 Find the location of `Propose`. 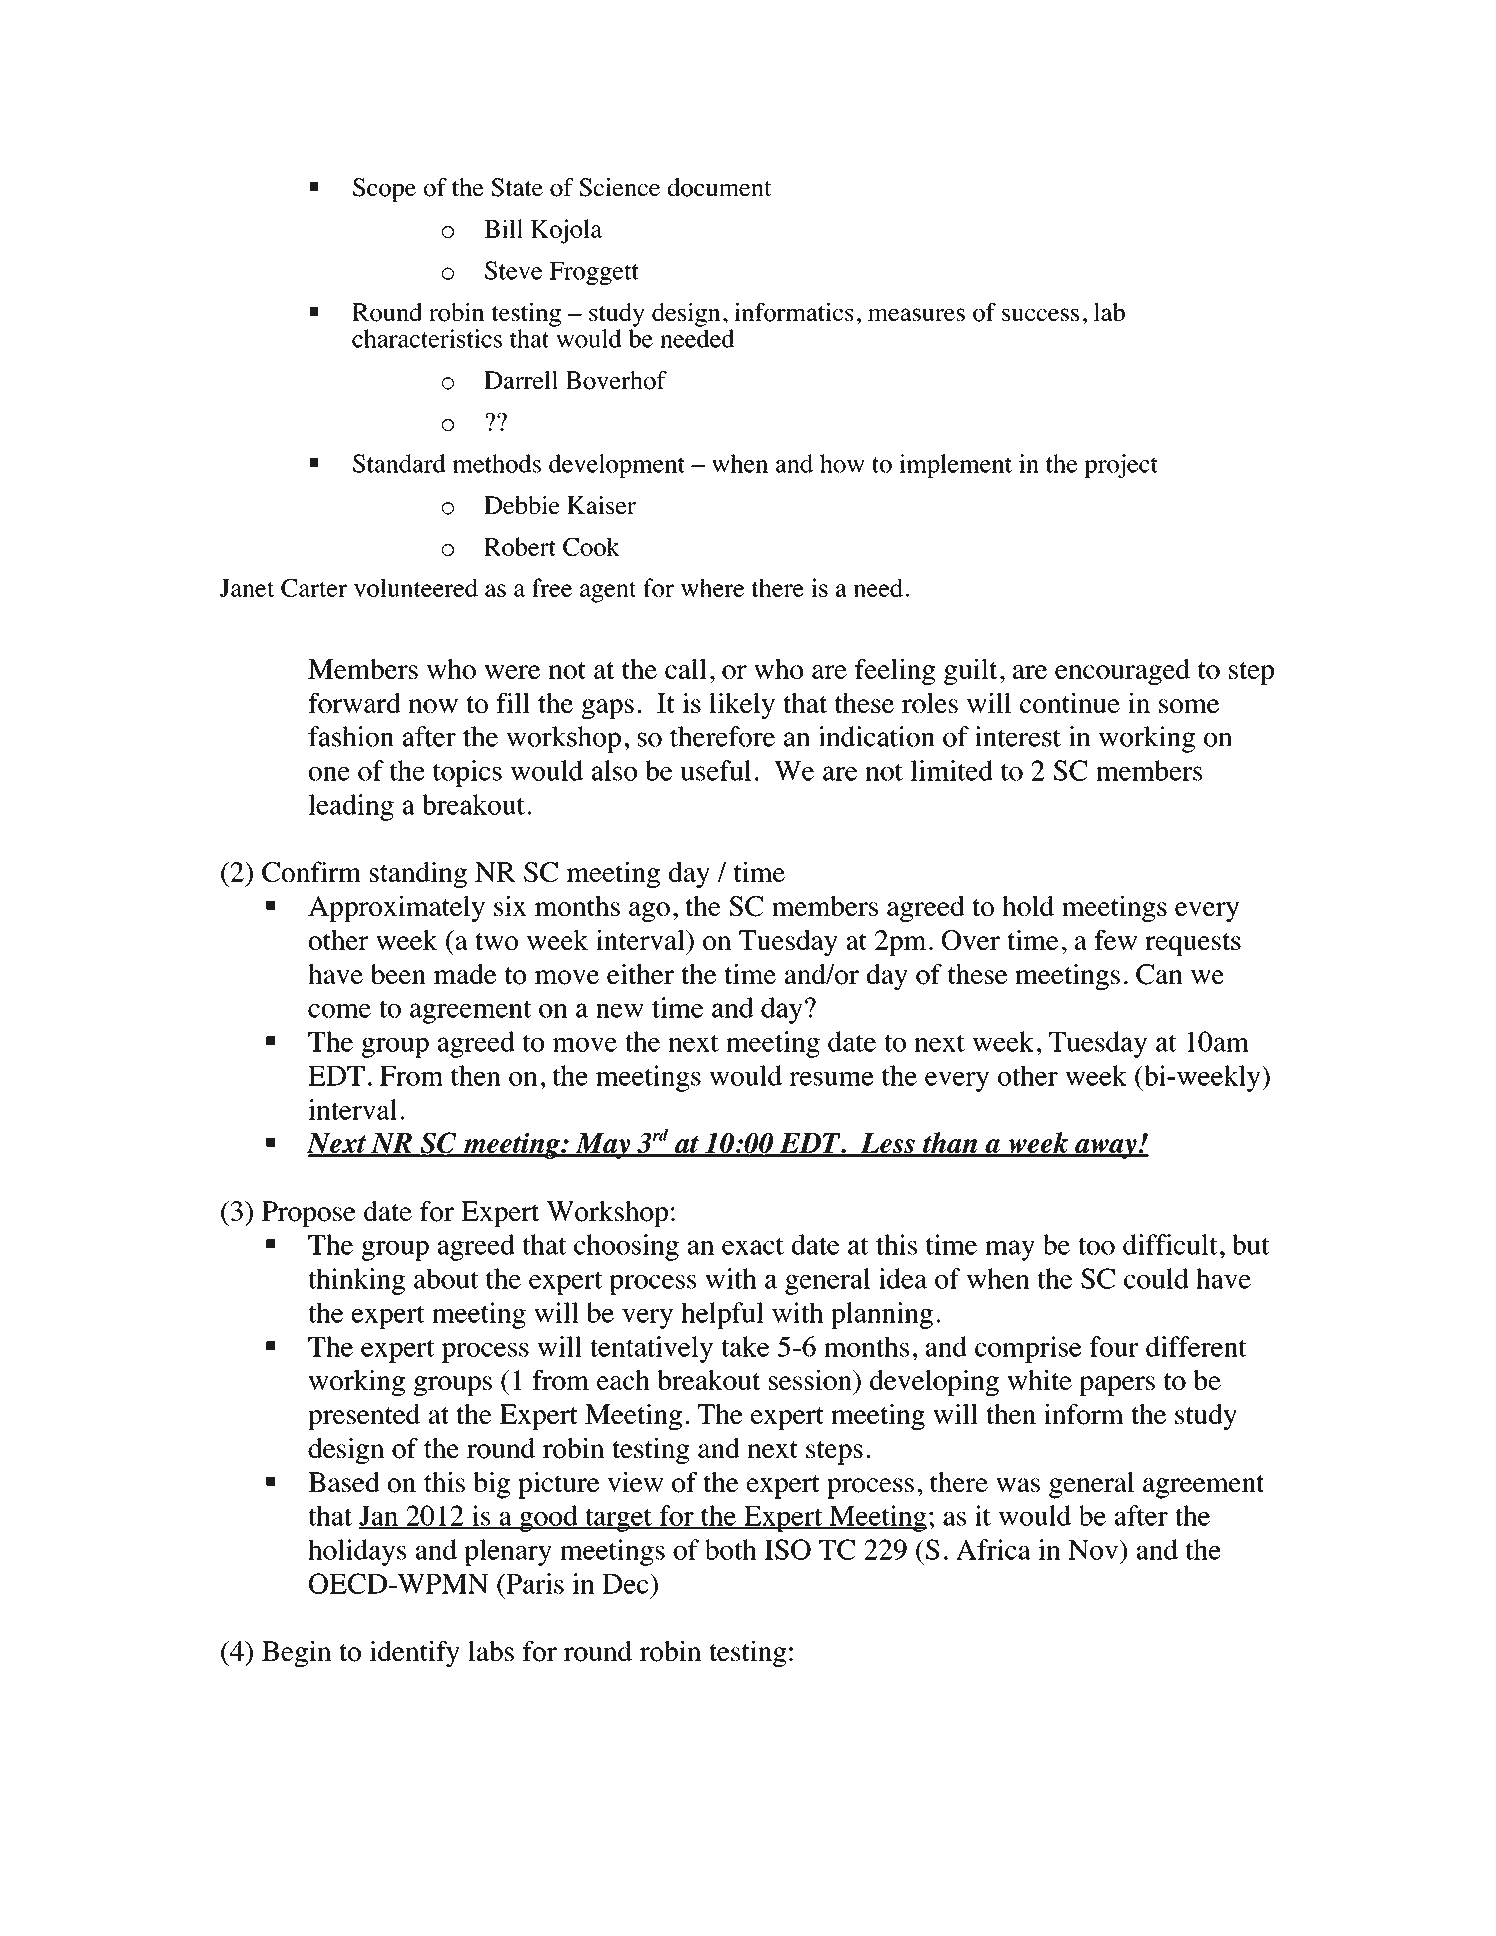

Propose is located at coordinates (308, 1214).
